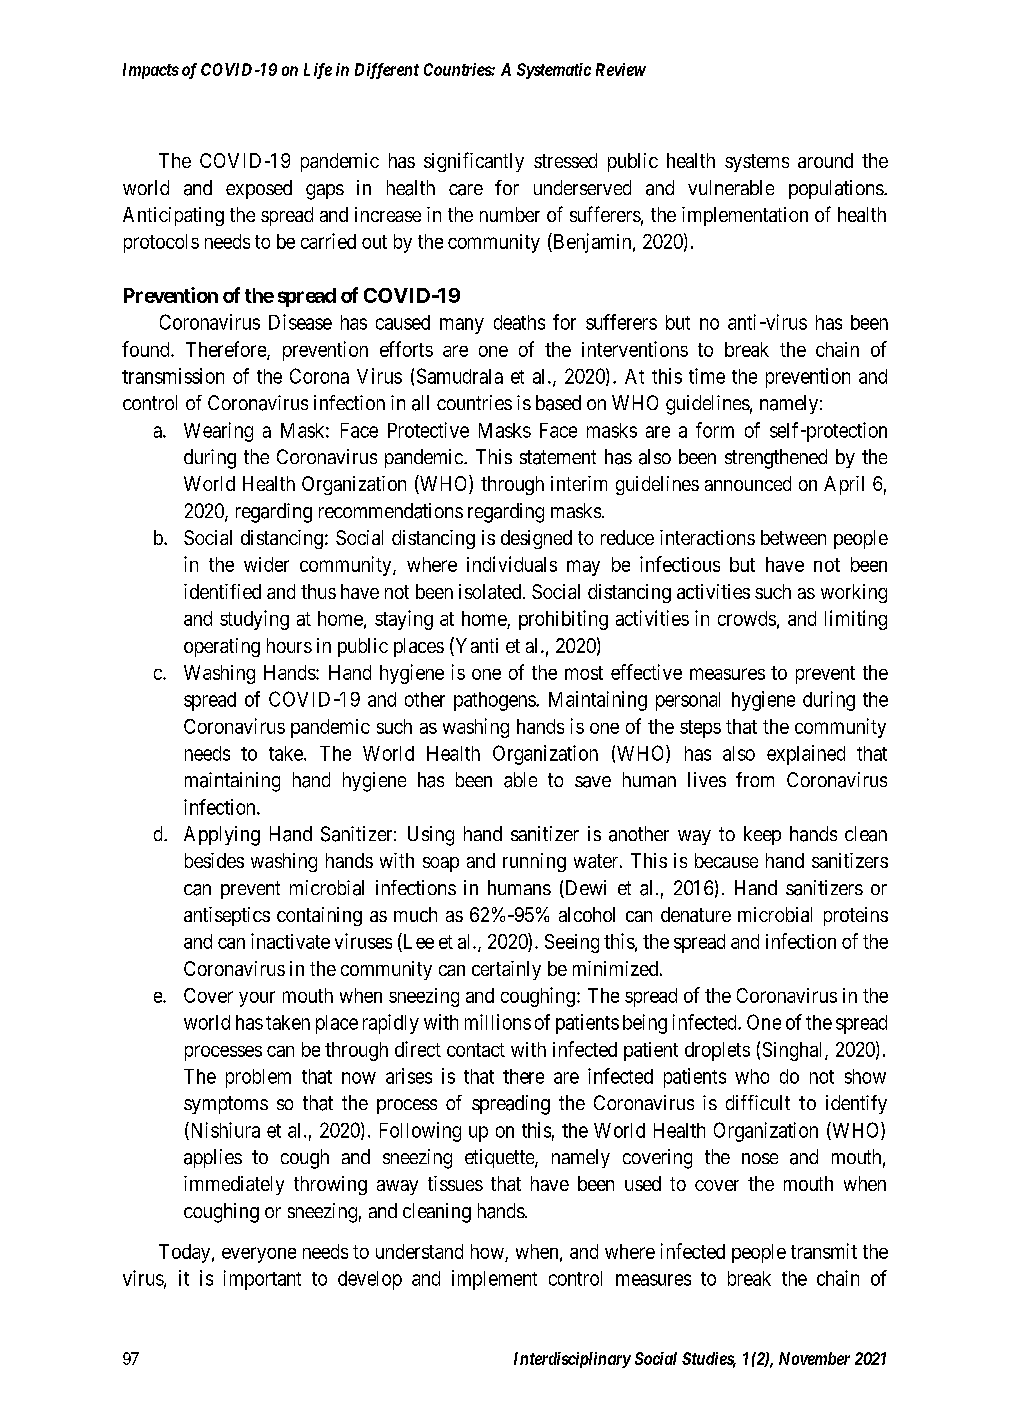 Image resolution: width=1010 pixels, height=1428 pixels. Describe the element at coordinates (554, 71) in the screenshot. I see `Systematic` at that location.
